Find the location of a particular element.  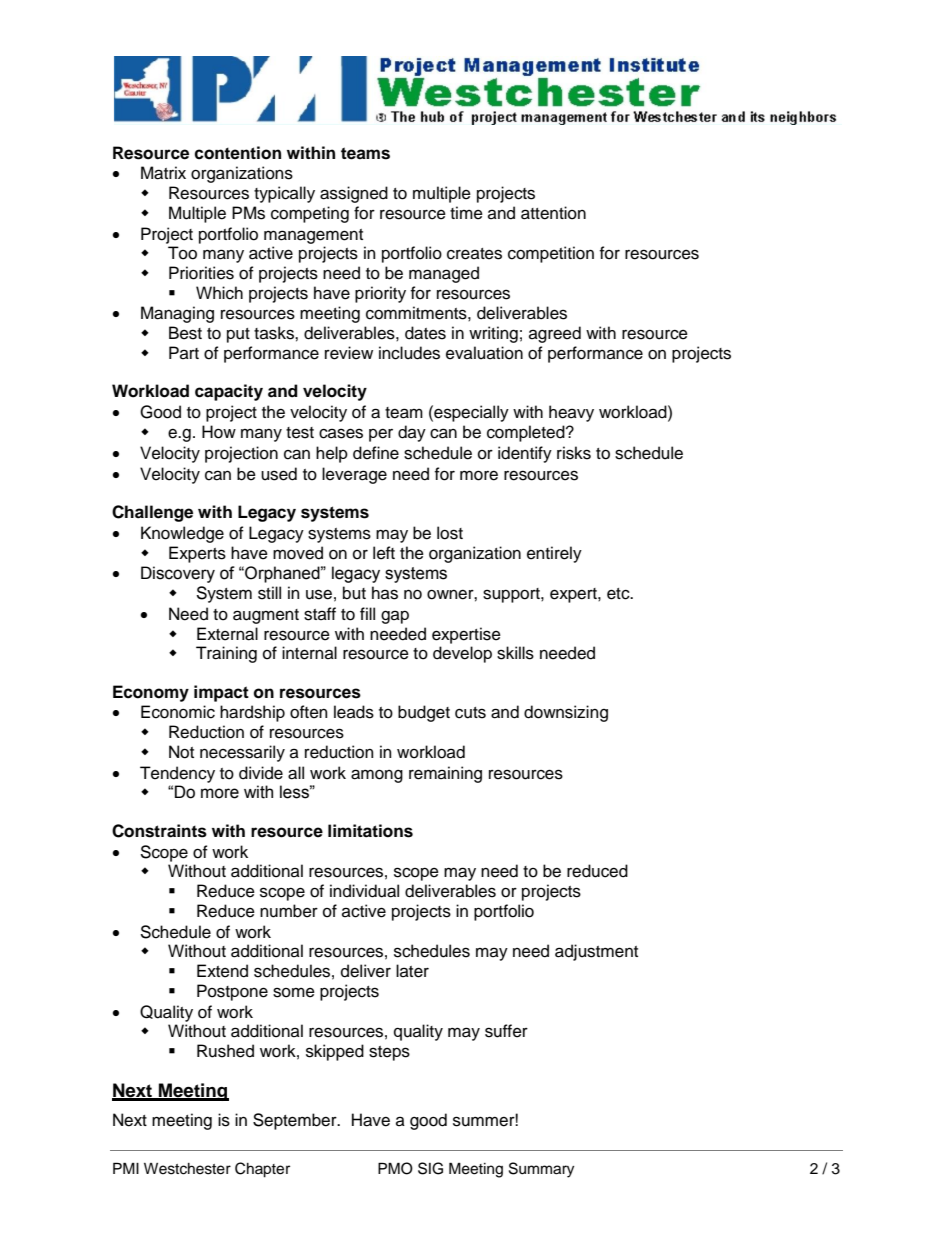

Westchester is located at coordinates (187, 1169).
